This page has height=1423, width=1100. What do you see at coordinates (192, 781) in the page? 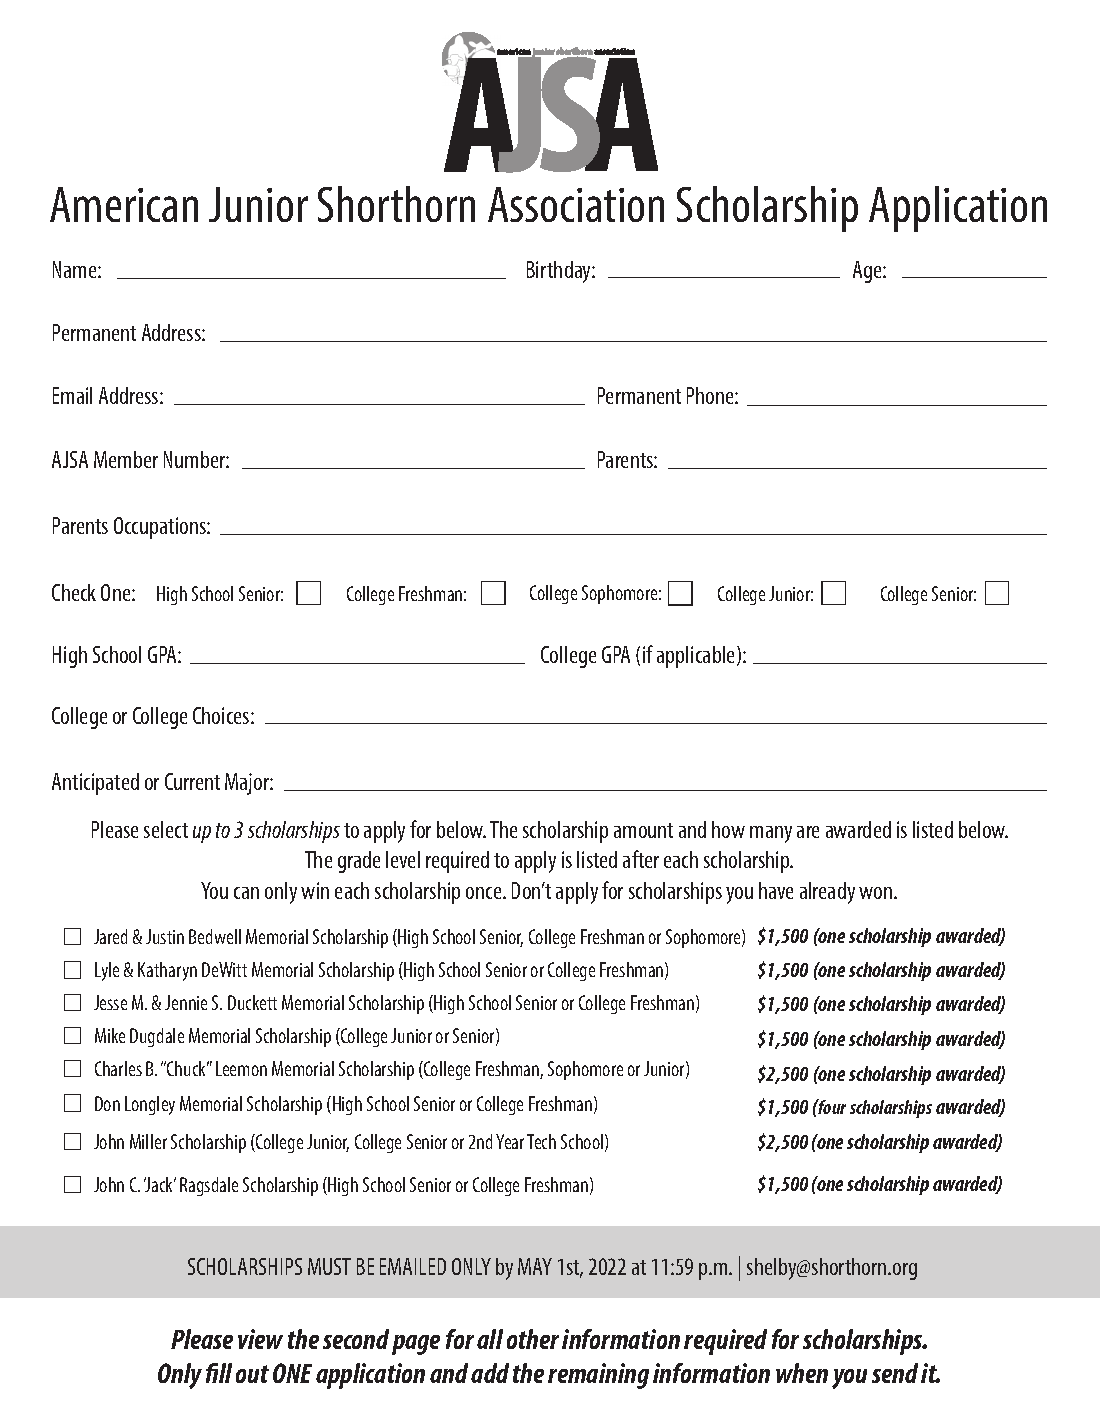
I see `Current` at bounding box center [192, 781].
